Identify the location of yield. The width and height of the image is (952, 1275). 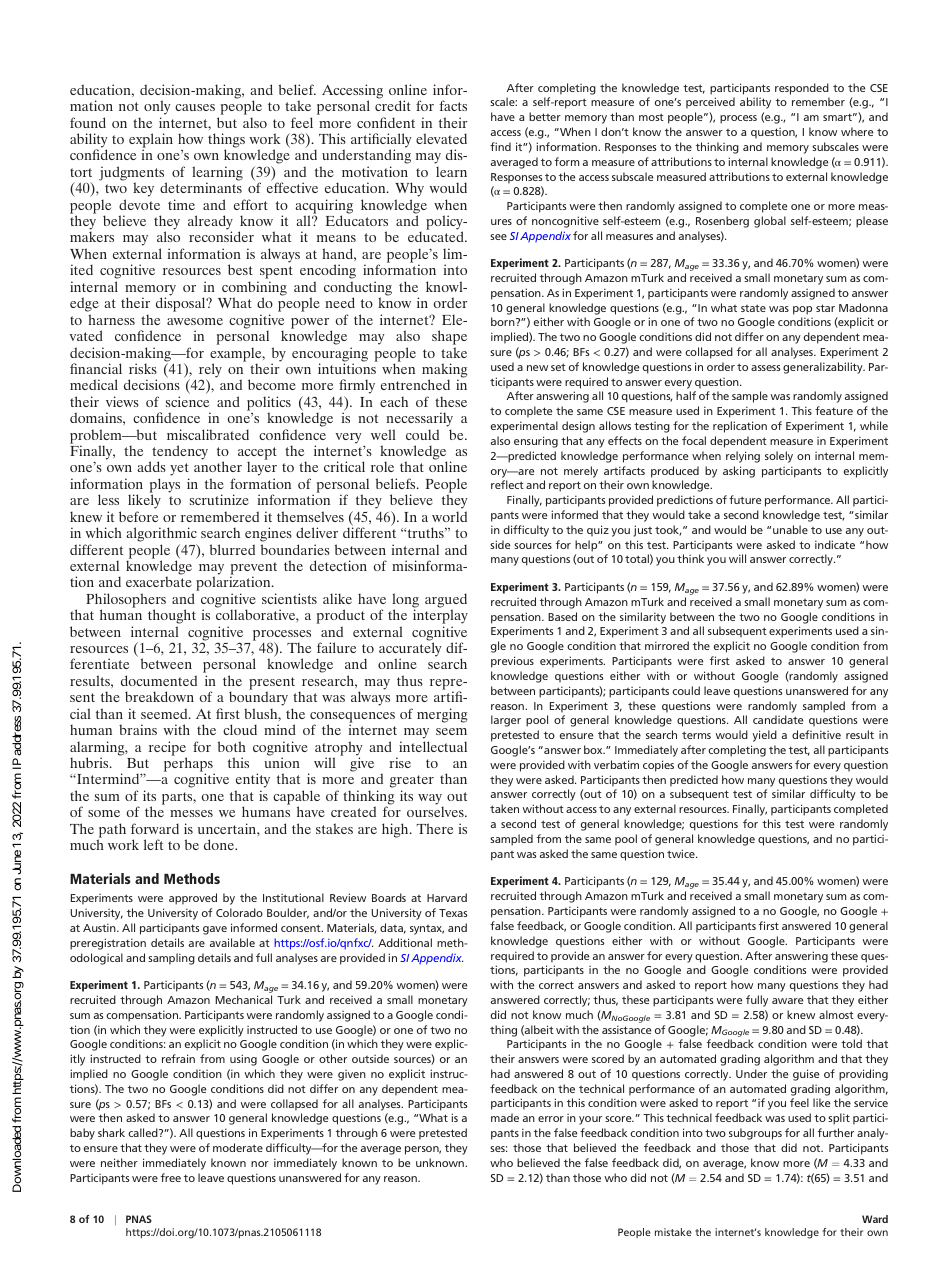
(764, 736).
